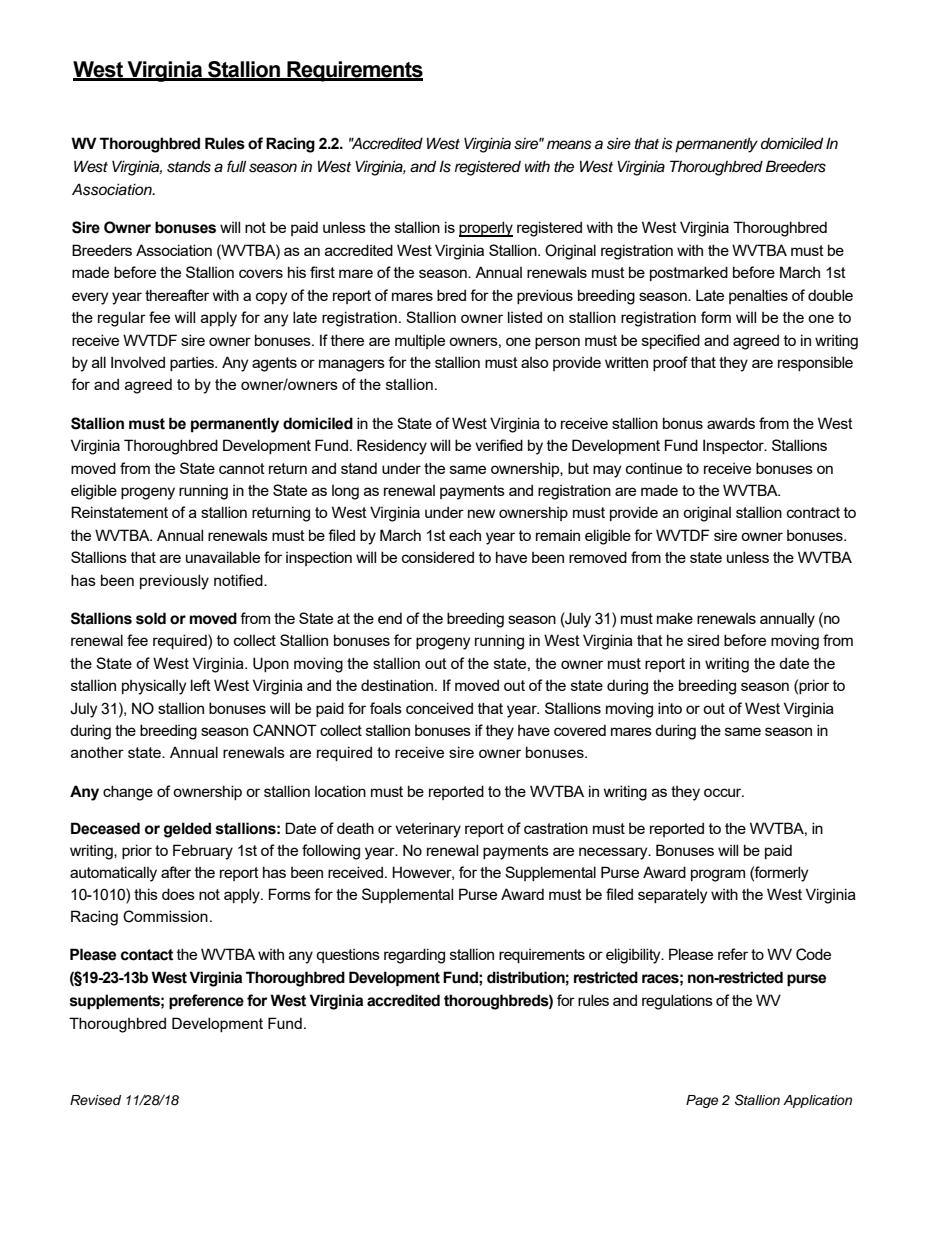 Image resolution: width=952 pixels, height=1233 pixels. What do you see at coordinates (223, 557) in the screenshot?
I see `unavailable` at bounding box center [223, 557].
